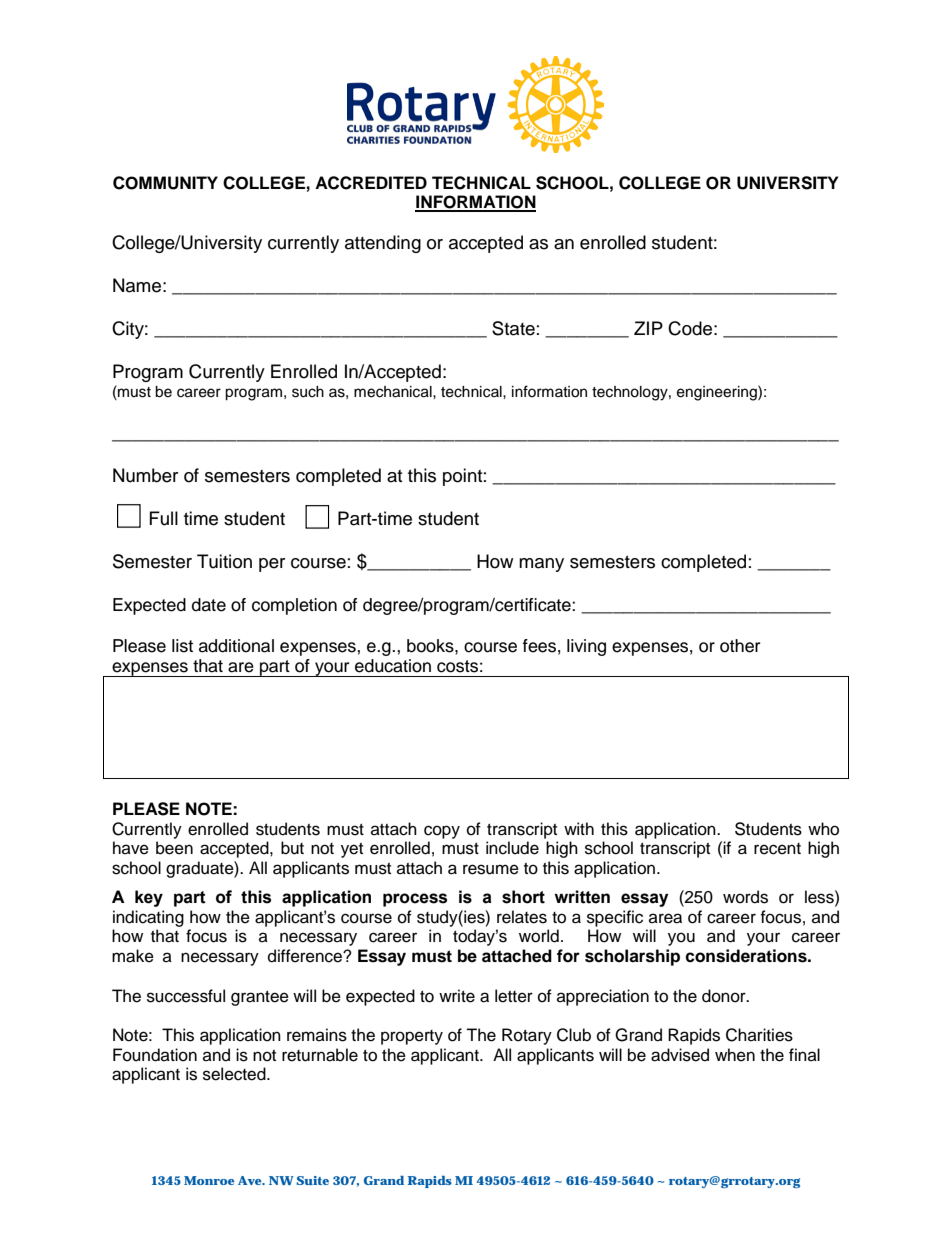 This screenshot has width=952, height=1233. I want to click on ZIP, so click(648, 328).
